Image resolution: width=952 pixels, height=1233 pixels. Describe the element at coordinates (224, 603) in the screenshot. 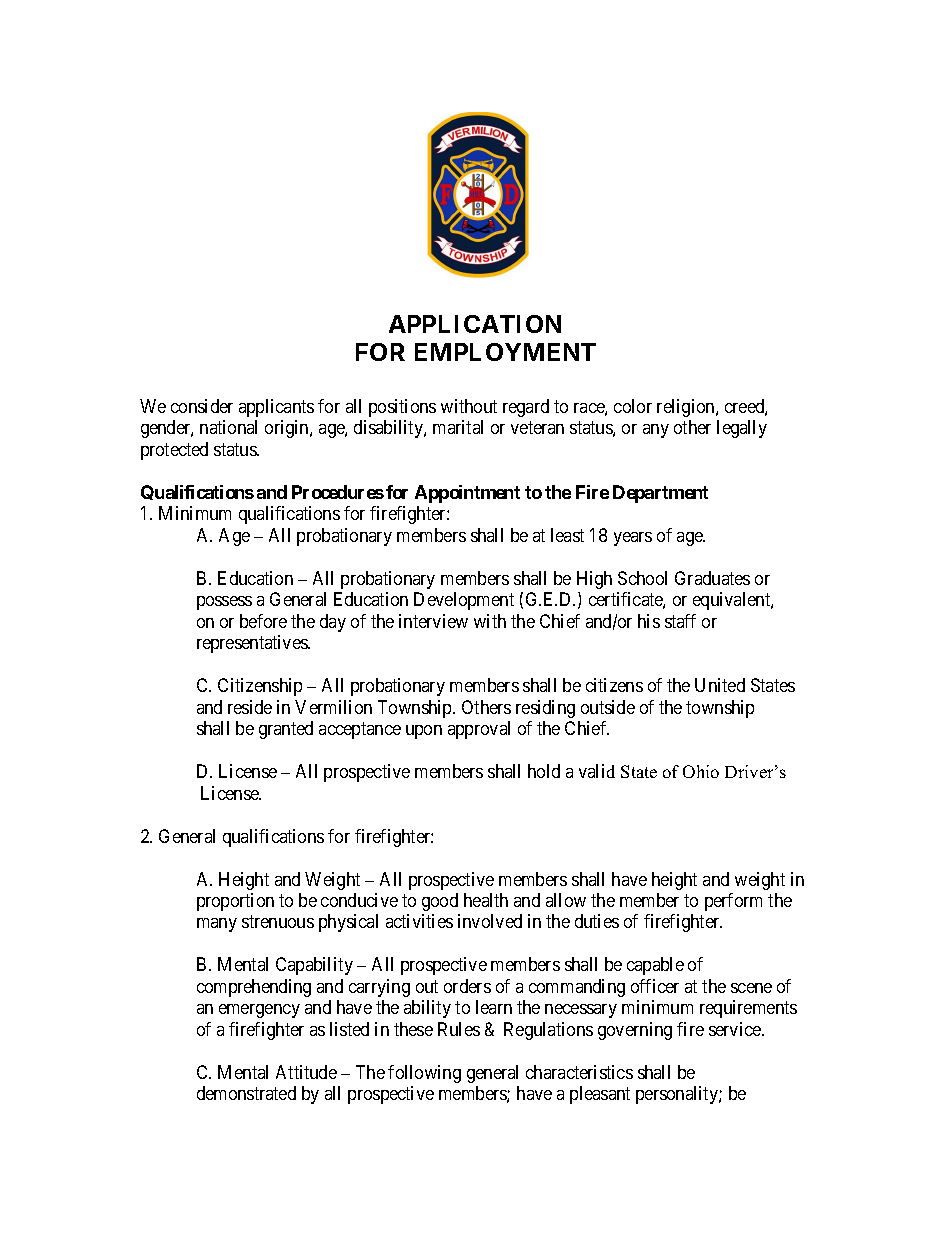

I see `possess` at that location.
